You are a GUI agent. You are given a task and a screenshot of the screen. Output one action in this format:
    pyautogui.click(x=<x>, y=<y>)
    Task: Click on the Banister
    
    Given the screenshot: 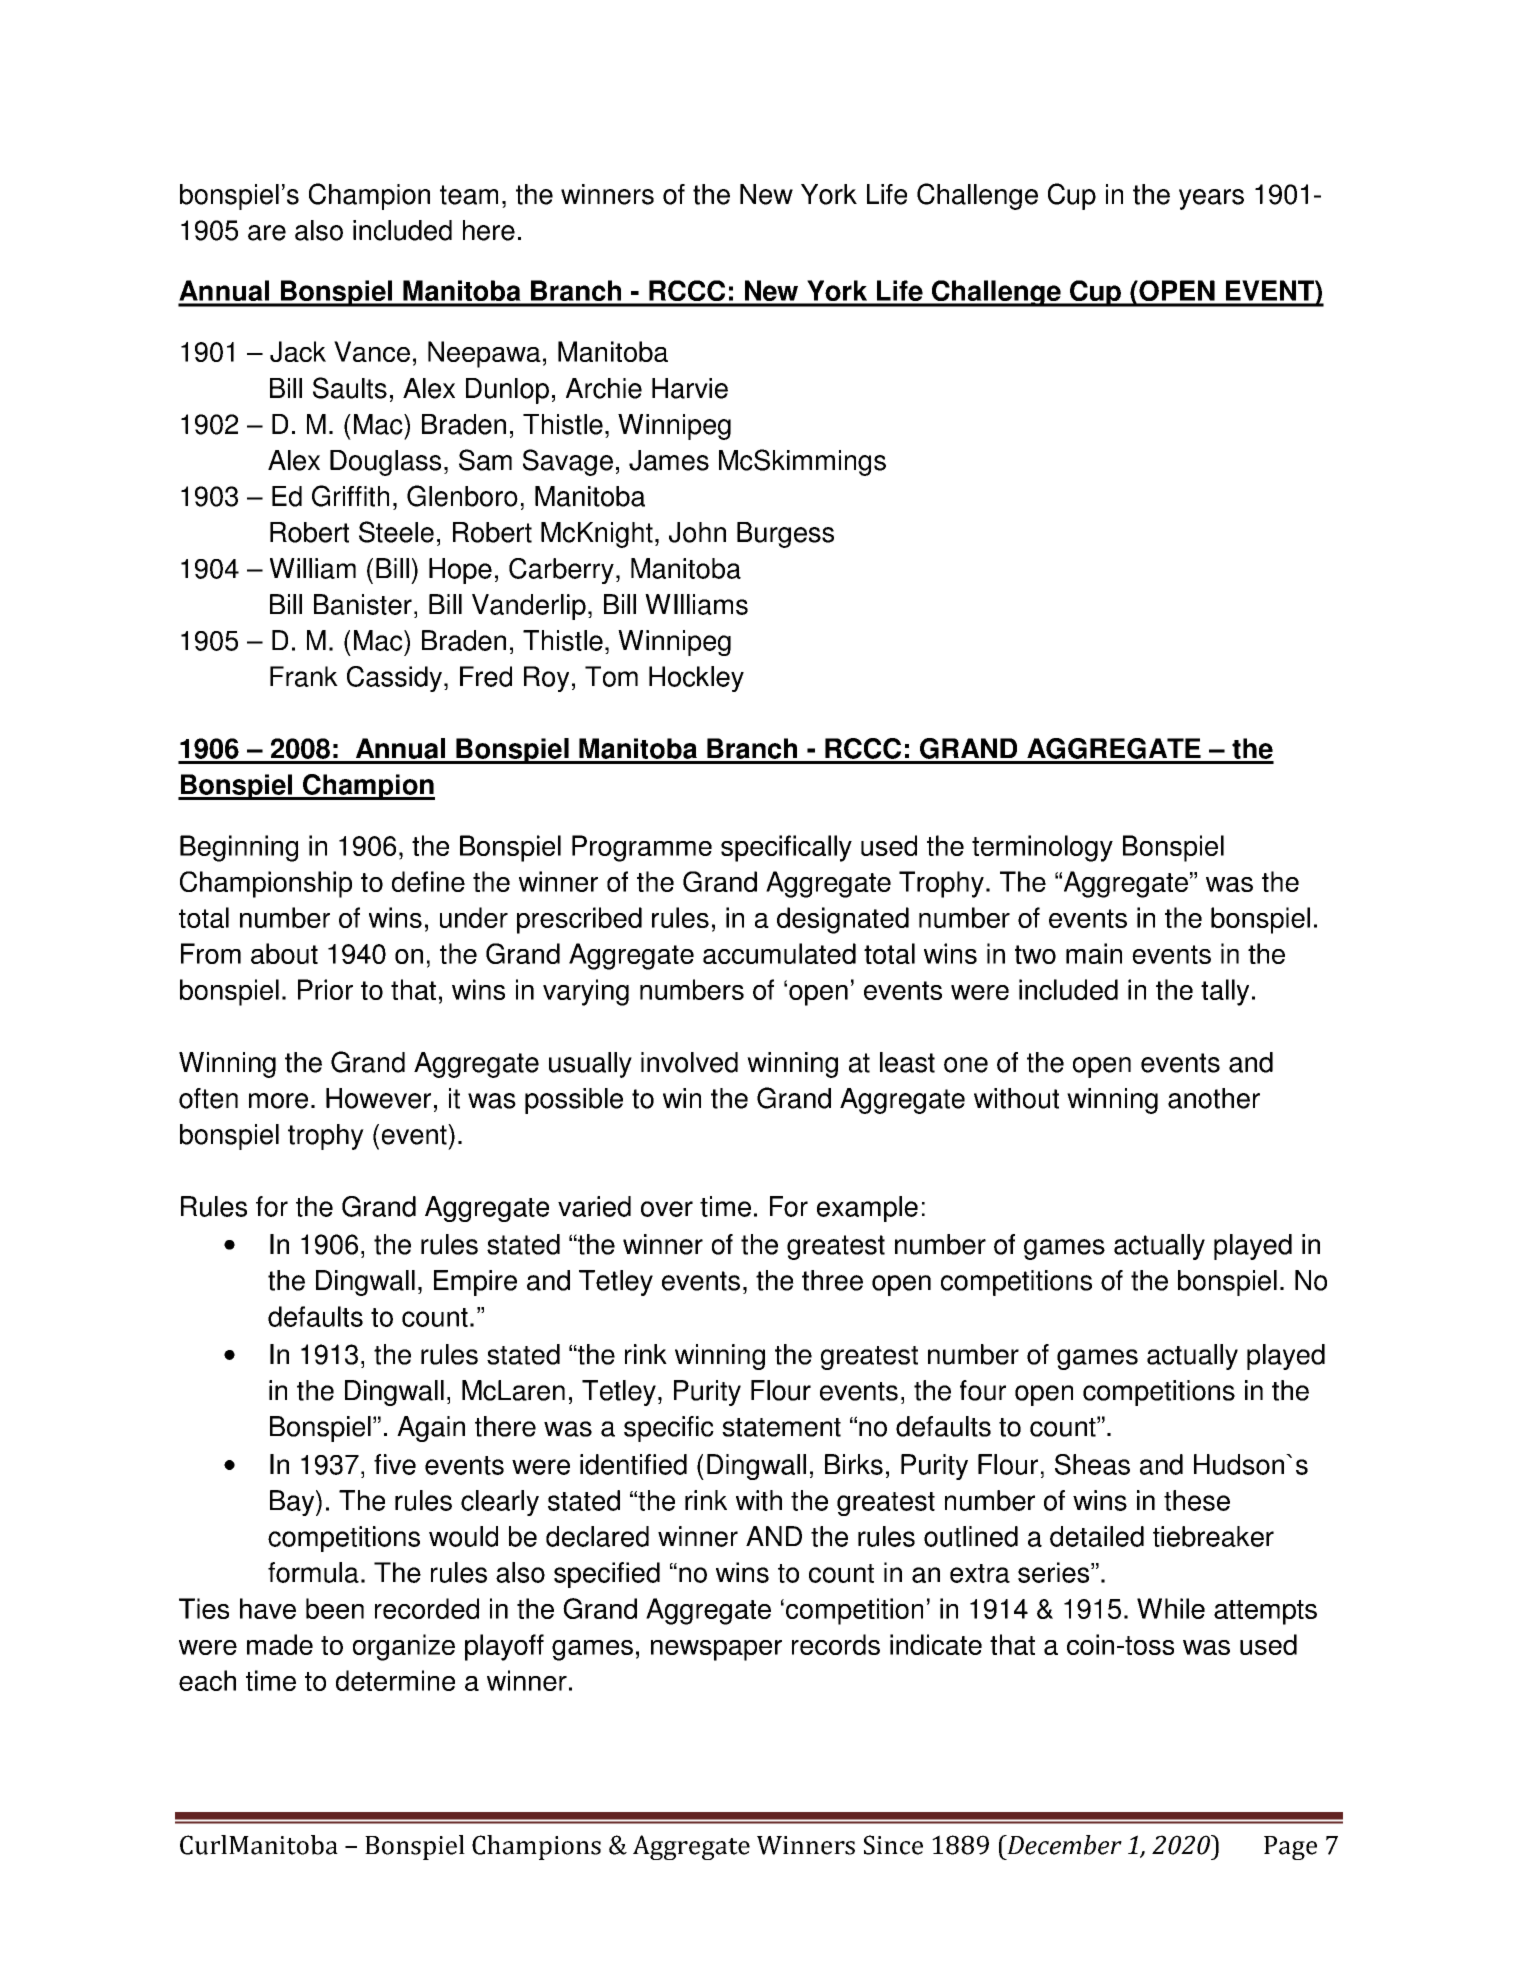 What is the action you would take?
    pyautogui.click(x=363, y=604)
